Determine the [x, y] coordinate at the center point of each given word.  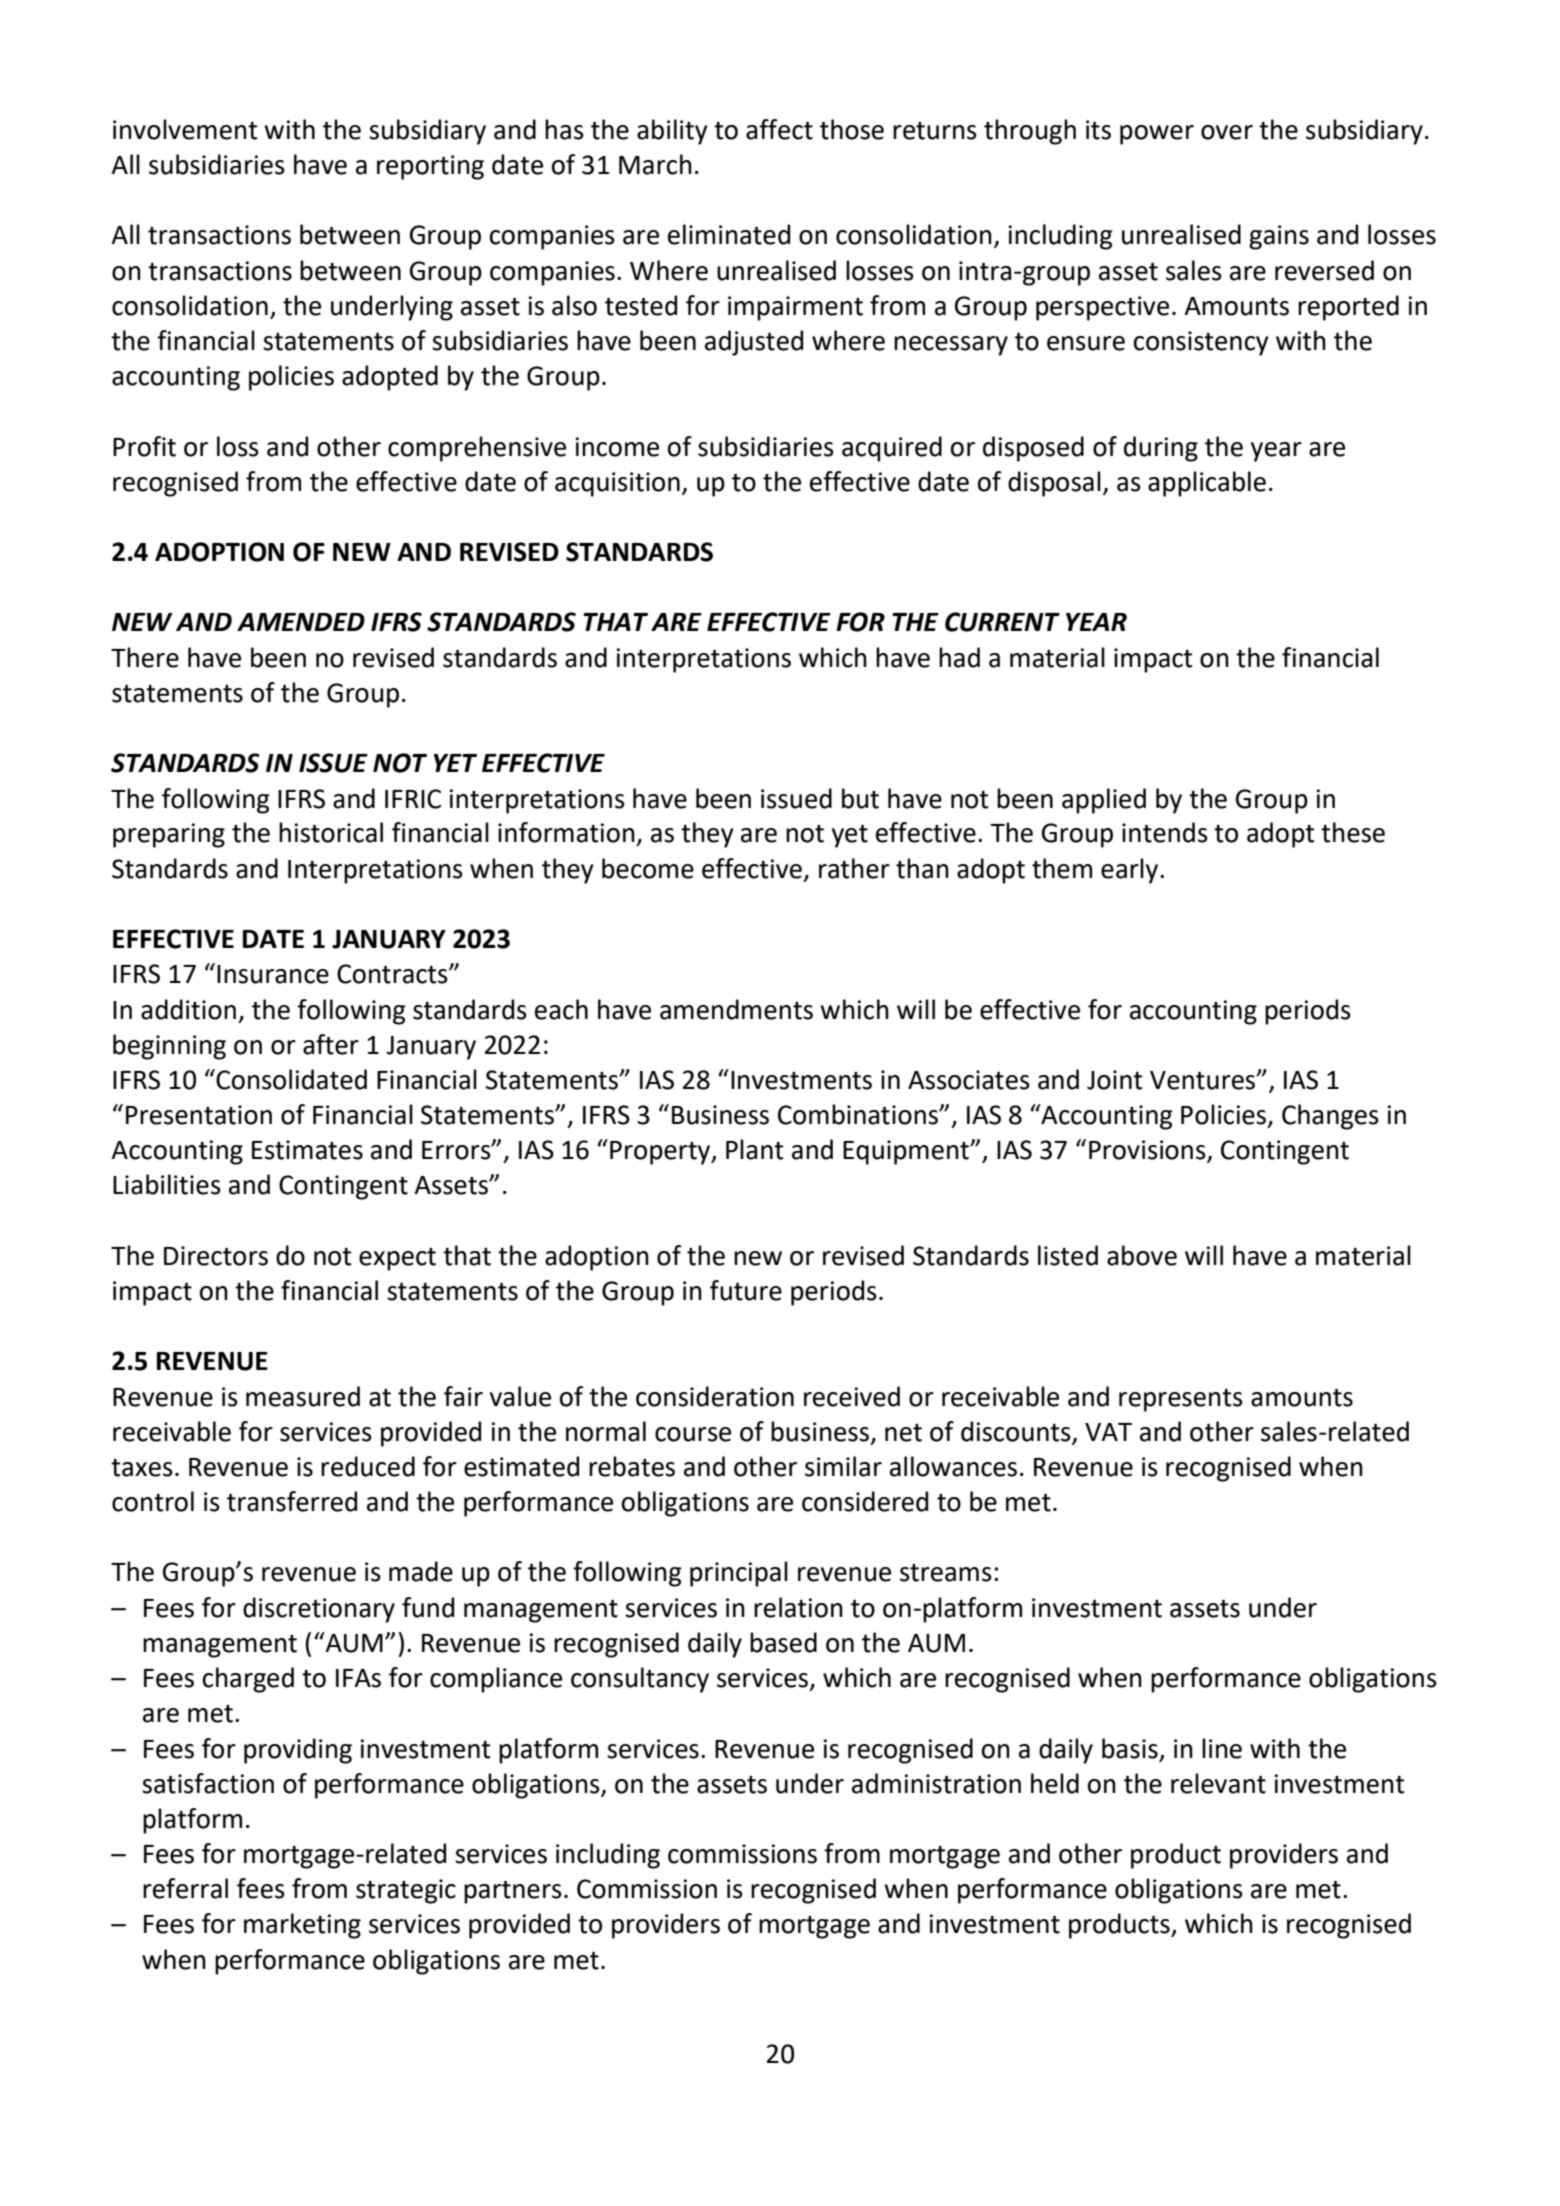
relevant [1218, 1783]
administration [936, 1783]
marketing [302, 1926]
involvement [185, 129]
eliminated [729, 234]
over [1227, 132]
